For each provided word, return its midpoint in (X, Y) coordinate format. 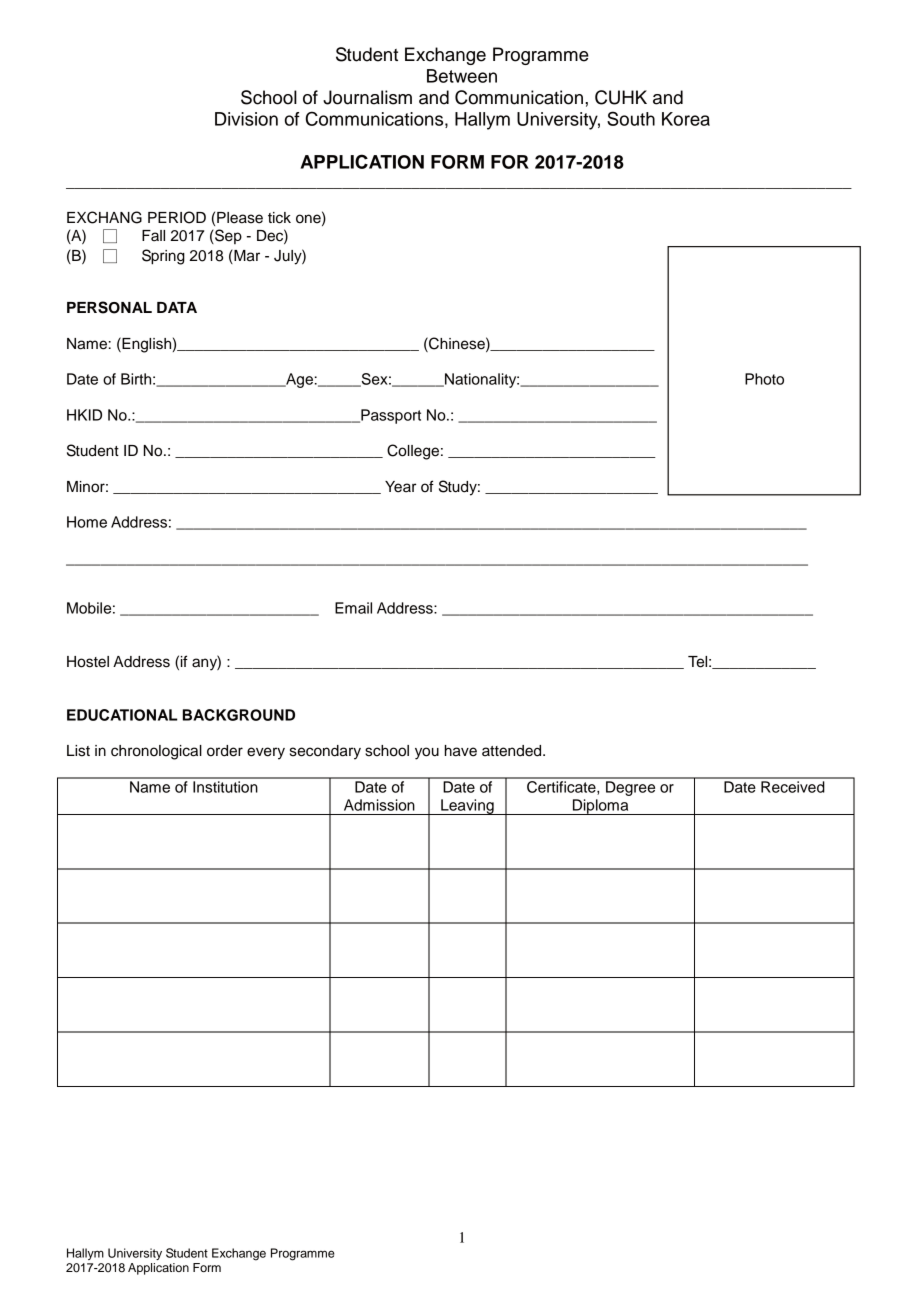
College (413, 452)
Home (87, 522)
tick (279, 218)
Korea (686, 119)
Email (353, 608)
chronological (156, 752)
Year (400, 487)
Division (246, 119)
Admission (379, 805)
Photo (764, 379)
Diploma (601, 807)
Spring (163, 257)
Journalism (367, 97)
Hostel (88, 662)
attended (513, 751)
